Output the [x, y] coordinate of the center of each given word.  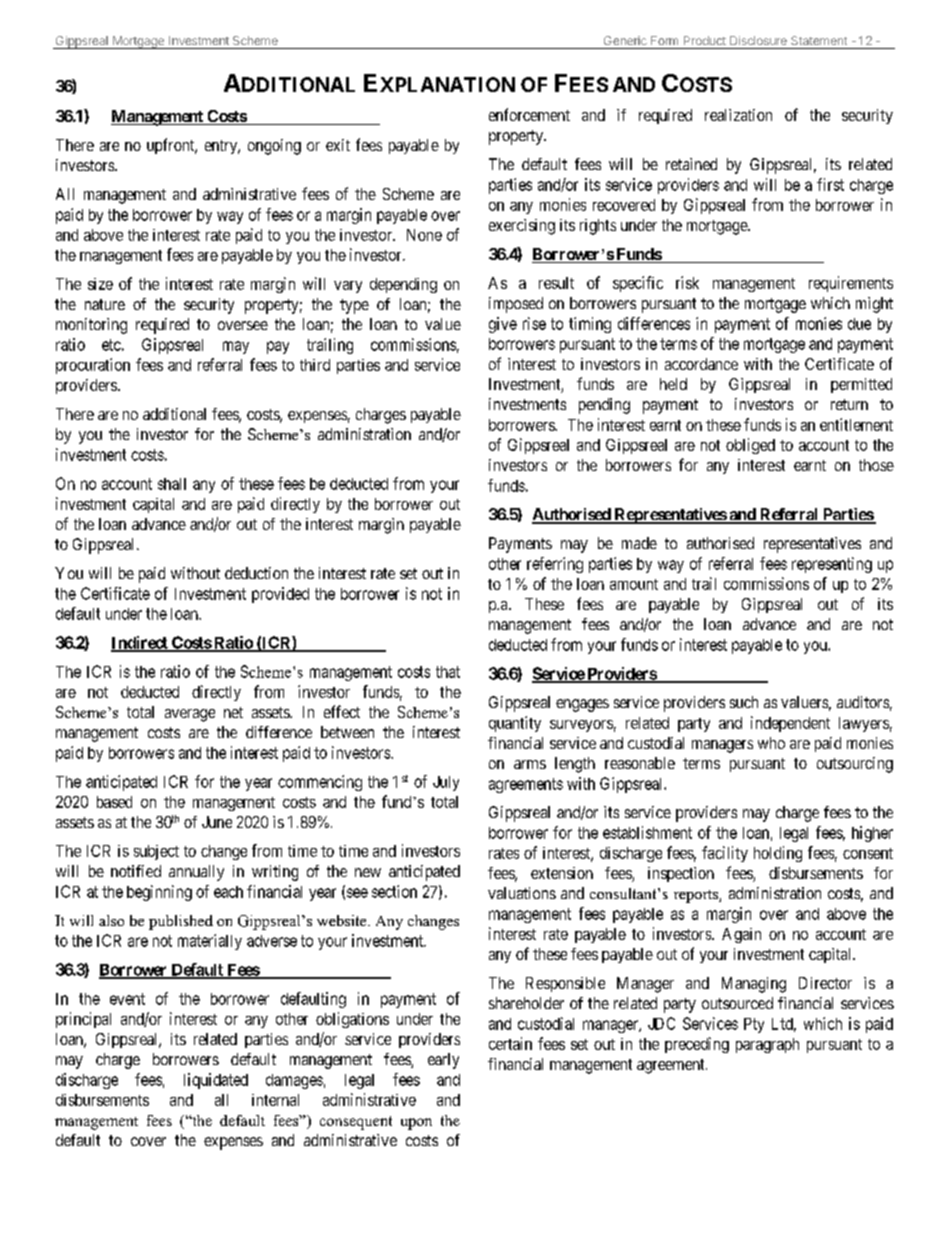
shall [172, 484]
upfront [172, 146]
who [771, 743]
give [503, 325]
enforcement [529, 114]
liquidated [216, 1081]
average [190, 715]
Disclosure [758, 40]
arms [530, 764]
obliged [750, 446]
